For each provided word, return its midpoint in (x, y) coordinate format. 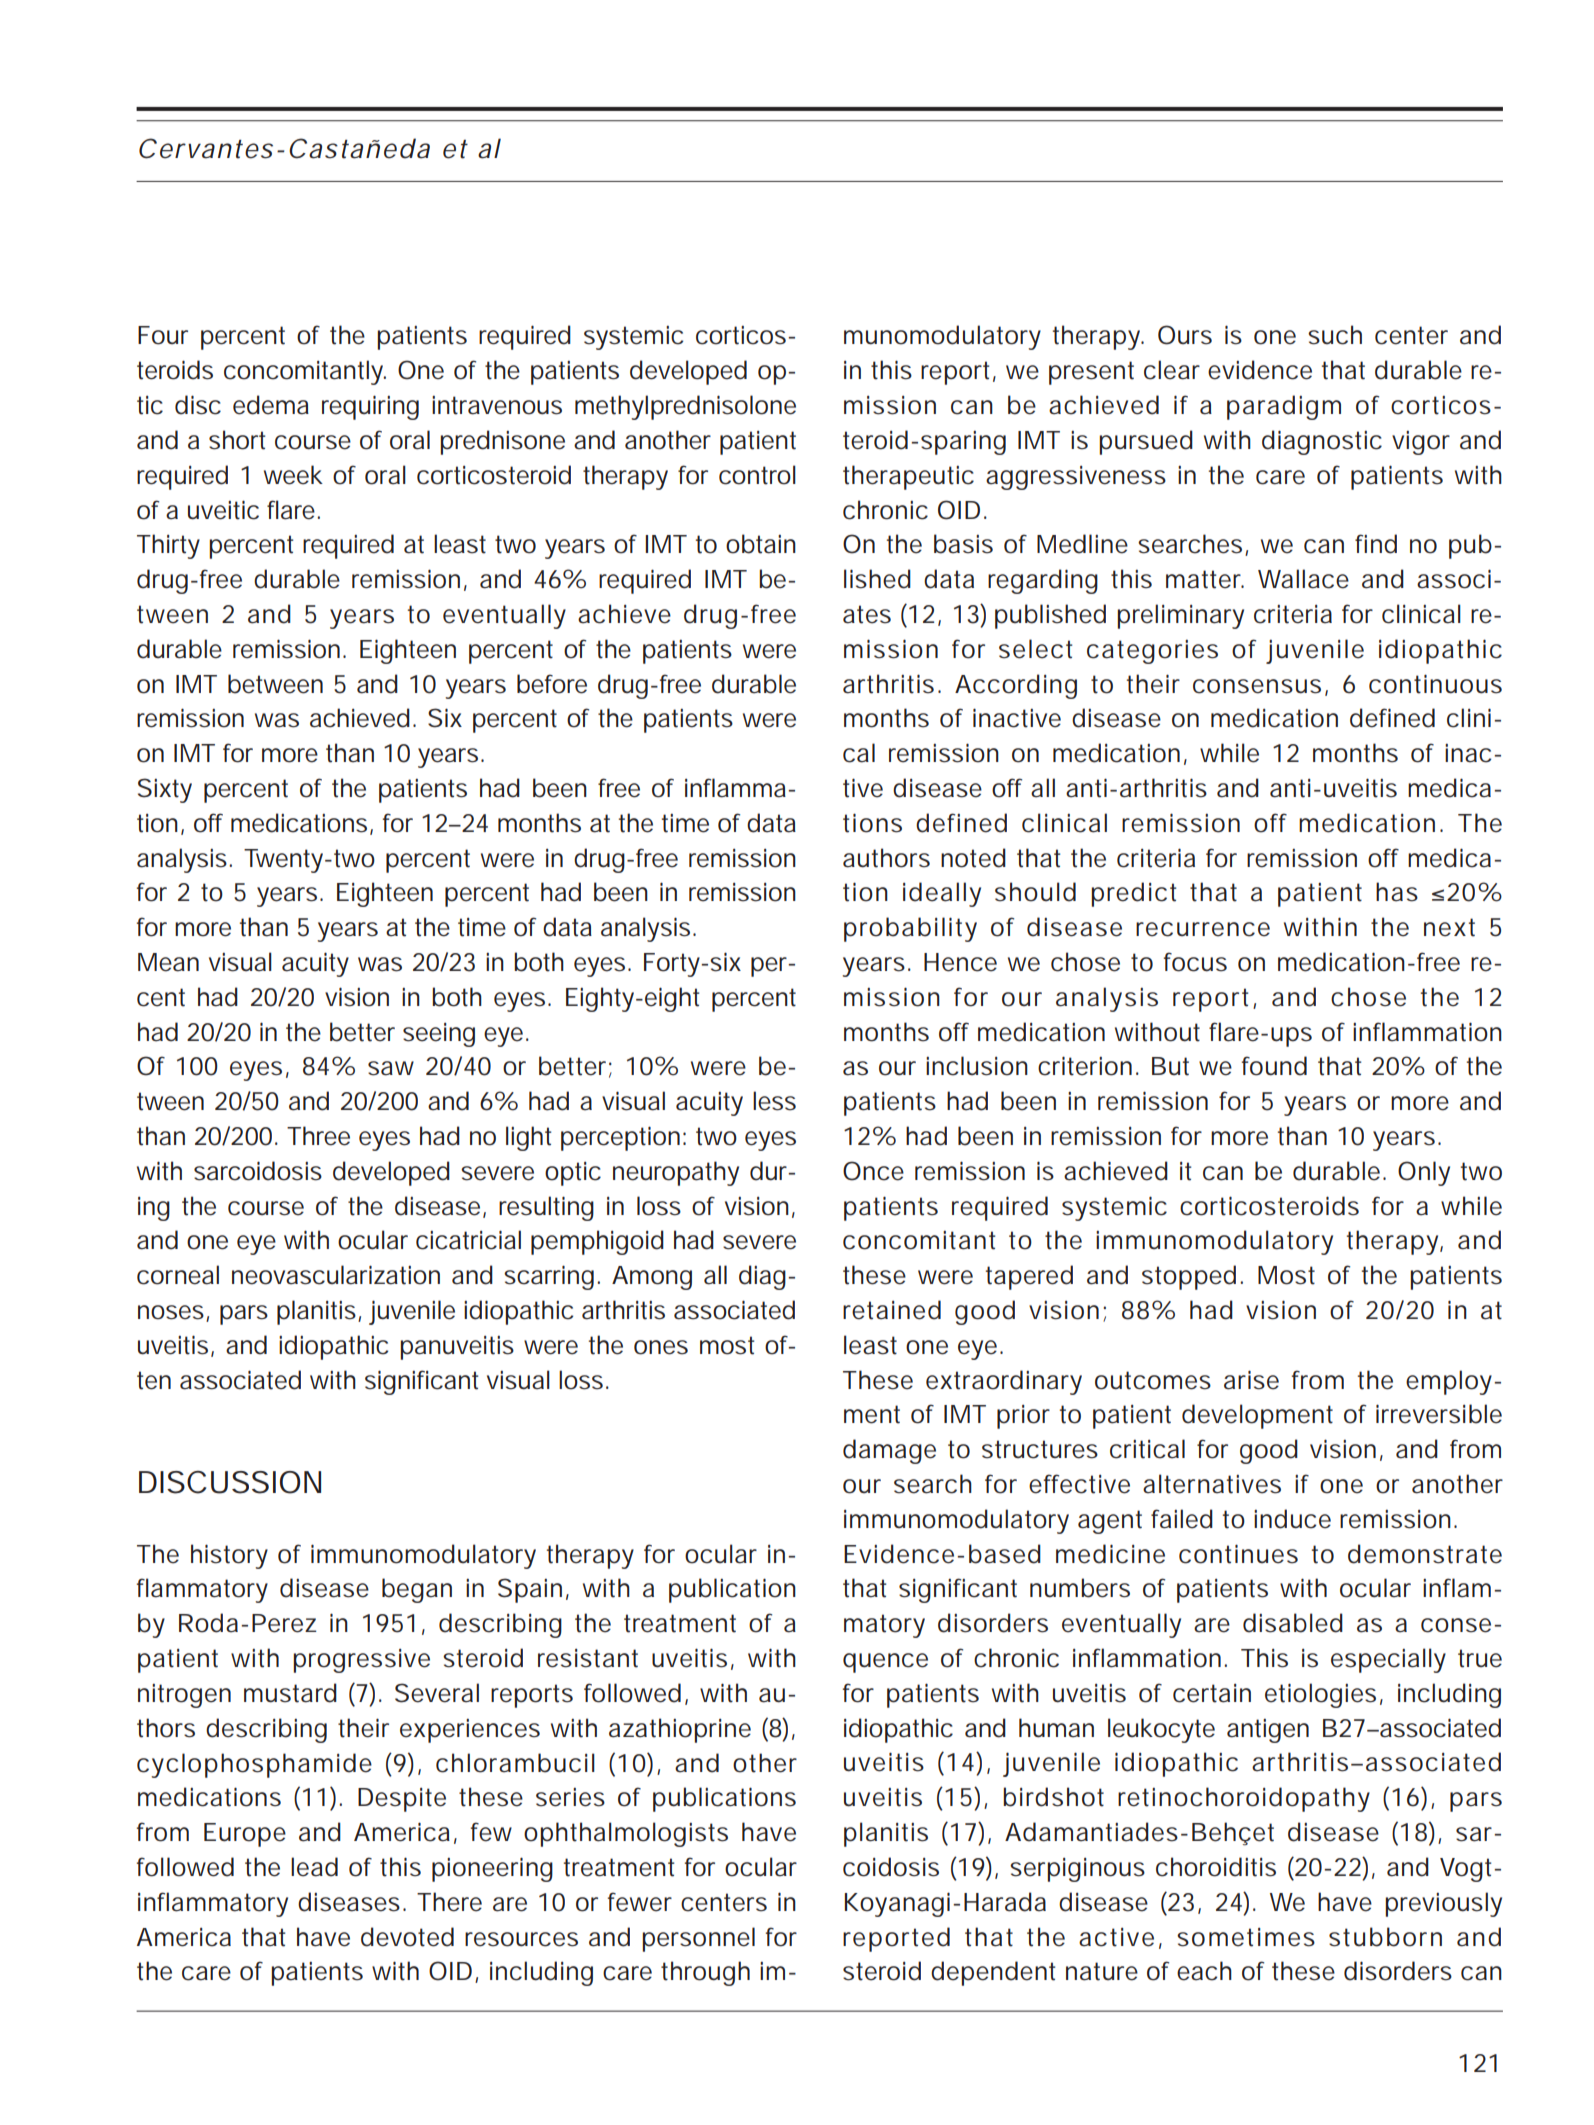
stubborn (1385, 1937)
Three (318, 1136)
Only (1424, 1173)
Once (873, 1171)
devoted (407, 1937)
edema (271, 405)
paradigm (1284, 407)
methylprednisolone (685, 407)
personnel (698, 1939)
